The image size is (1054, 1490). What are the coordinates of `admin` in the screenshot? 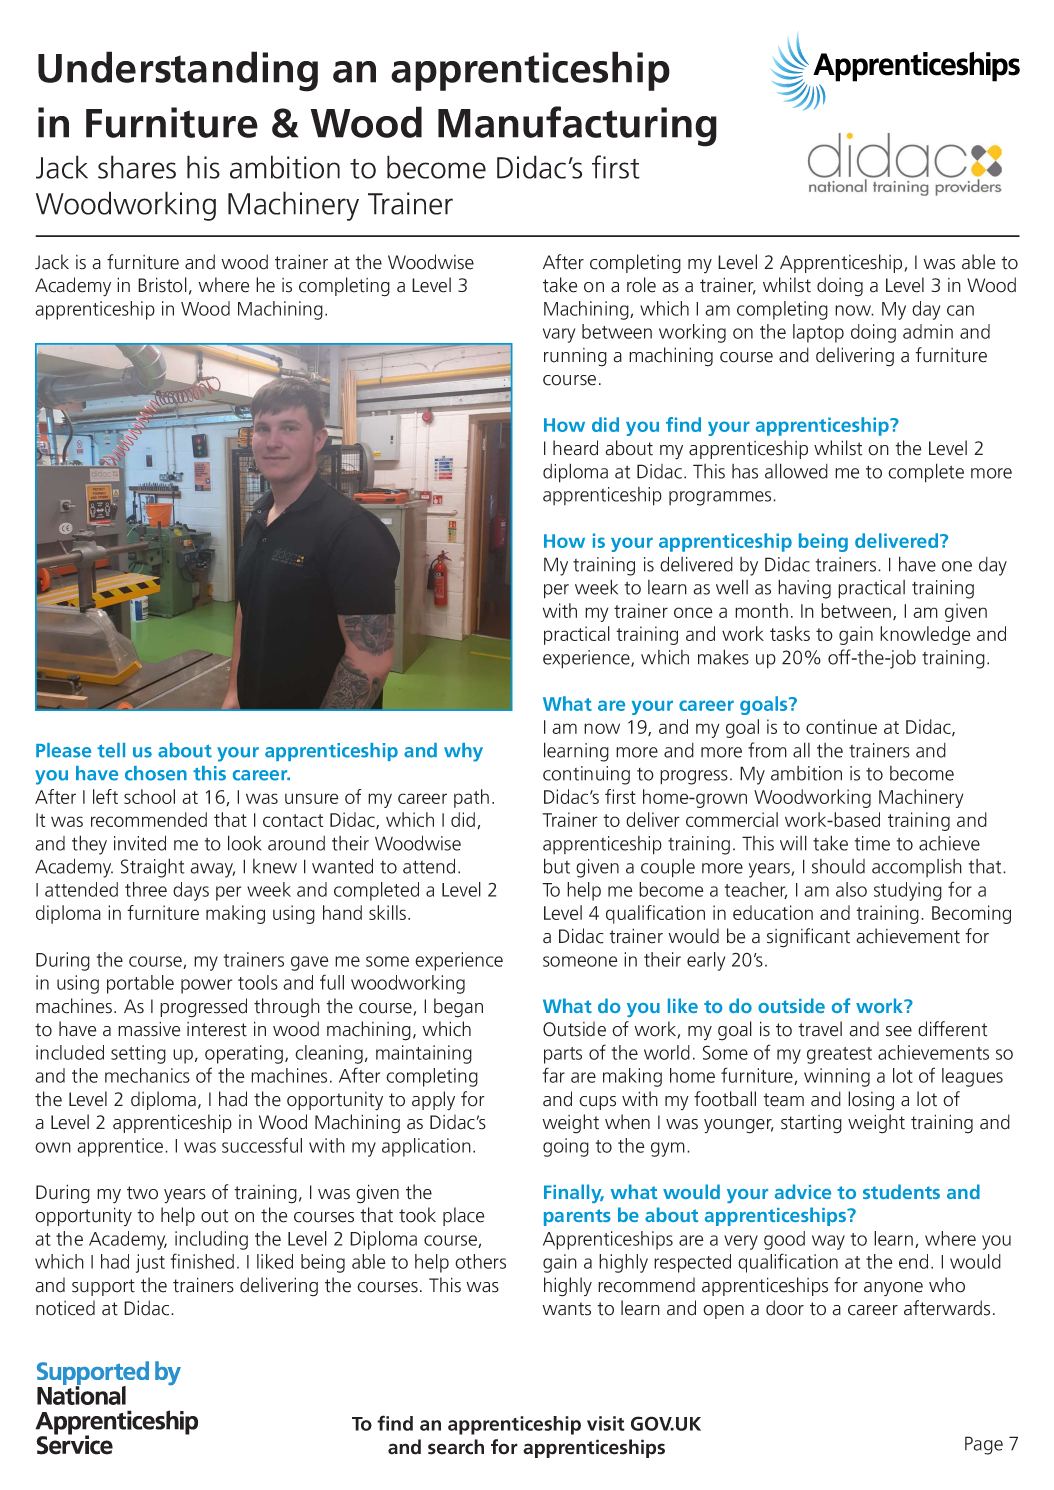 It's located at (928, 331).
